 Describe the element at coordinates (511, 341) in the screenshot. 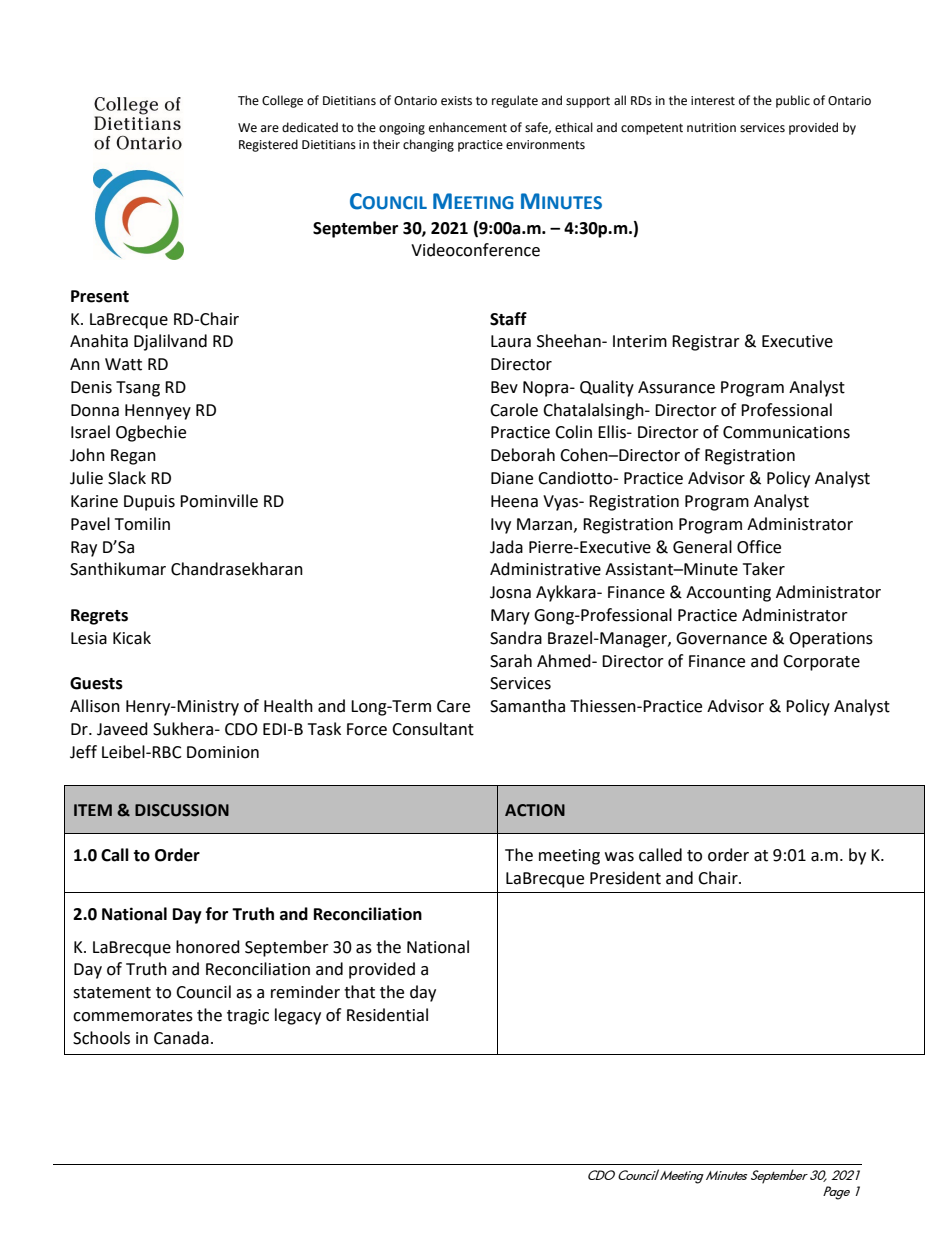

I see `Laura` at that location.
